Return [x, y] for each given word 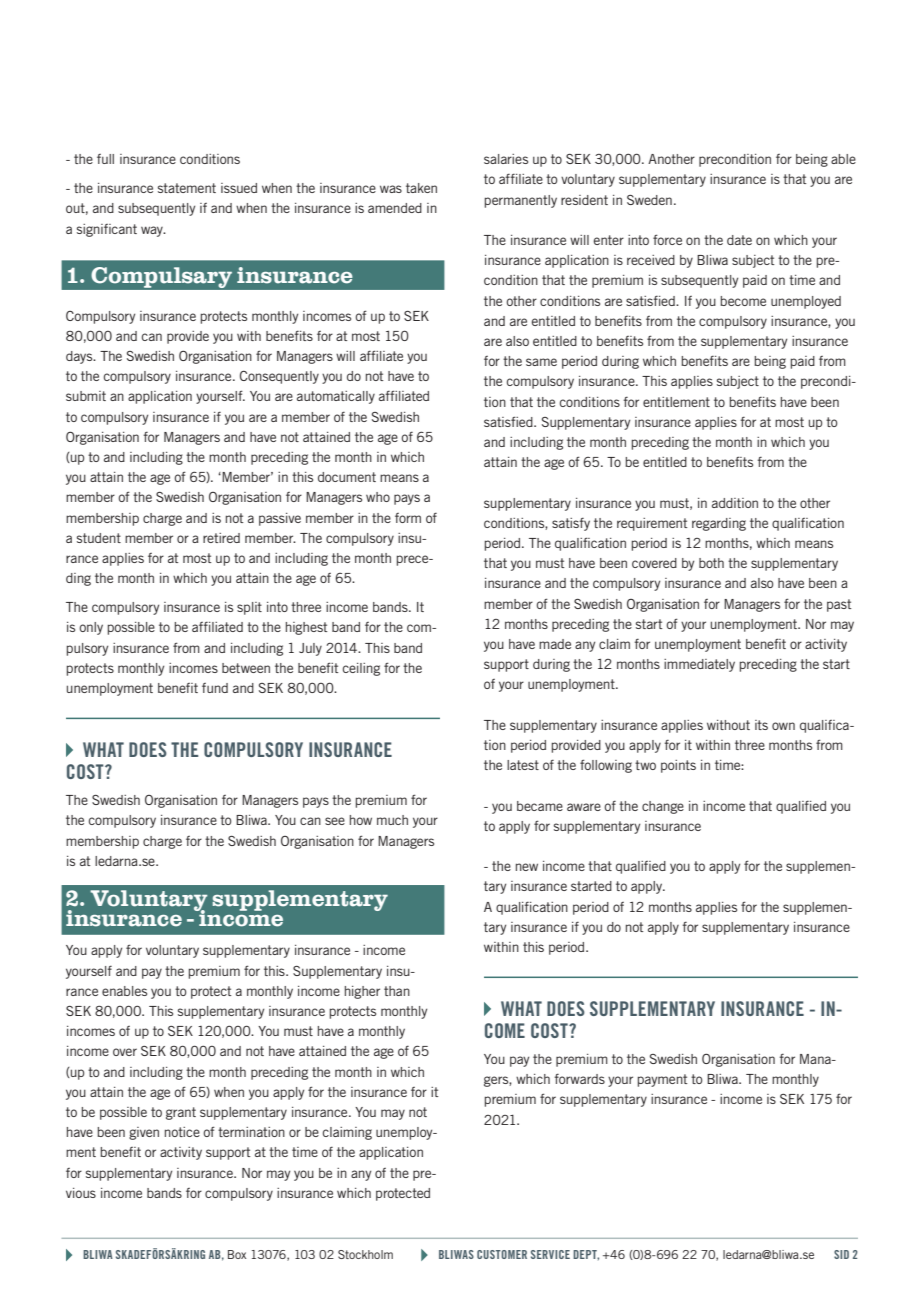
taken [421, 188]
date [739, 240]
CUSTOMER [502, 1254]
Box [237, 1254]
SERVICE [550, 1254]
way [153, 231]
